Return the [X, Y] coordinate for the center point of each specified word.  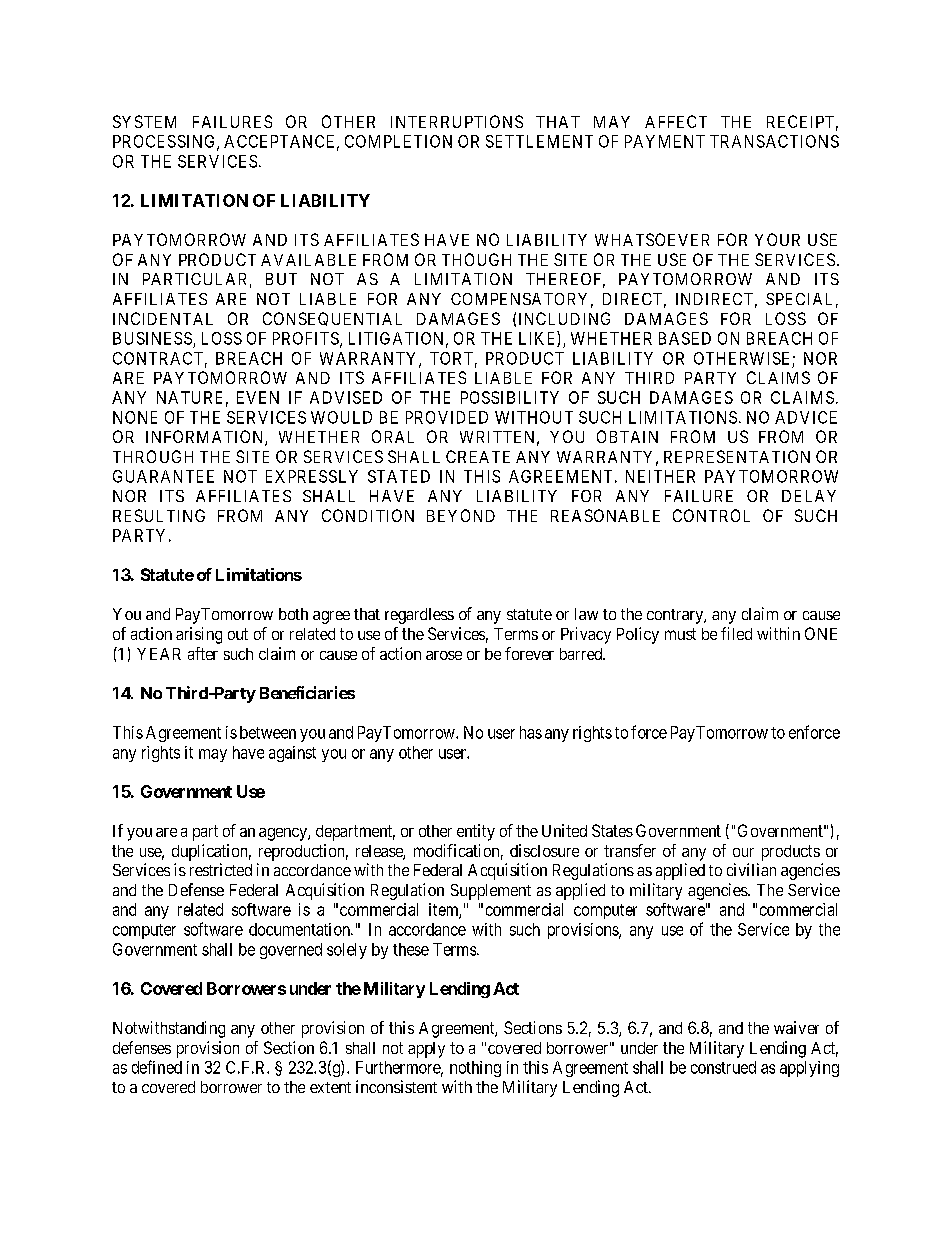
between [268, 732]
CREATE [478, 456]
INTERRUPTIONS [457, 121]
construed [723, 1067]
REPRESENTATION [737, 456]
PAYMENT [665, 141]
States [612, 830]
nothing [475, 1069]
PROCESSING [165, 142]
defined [157, 1067]
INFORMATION [206, 438]
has [531, 732]
